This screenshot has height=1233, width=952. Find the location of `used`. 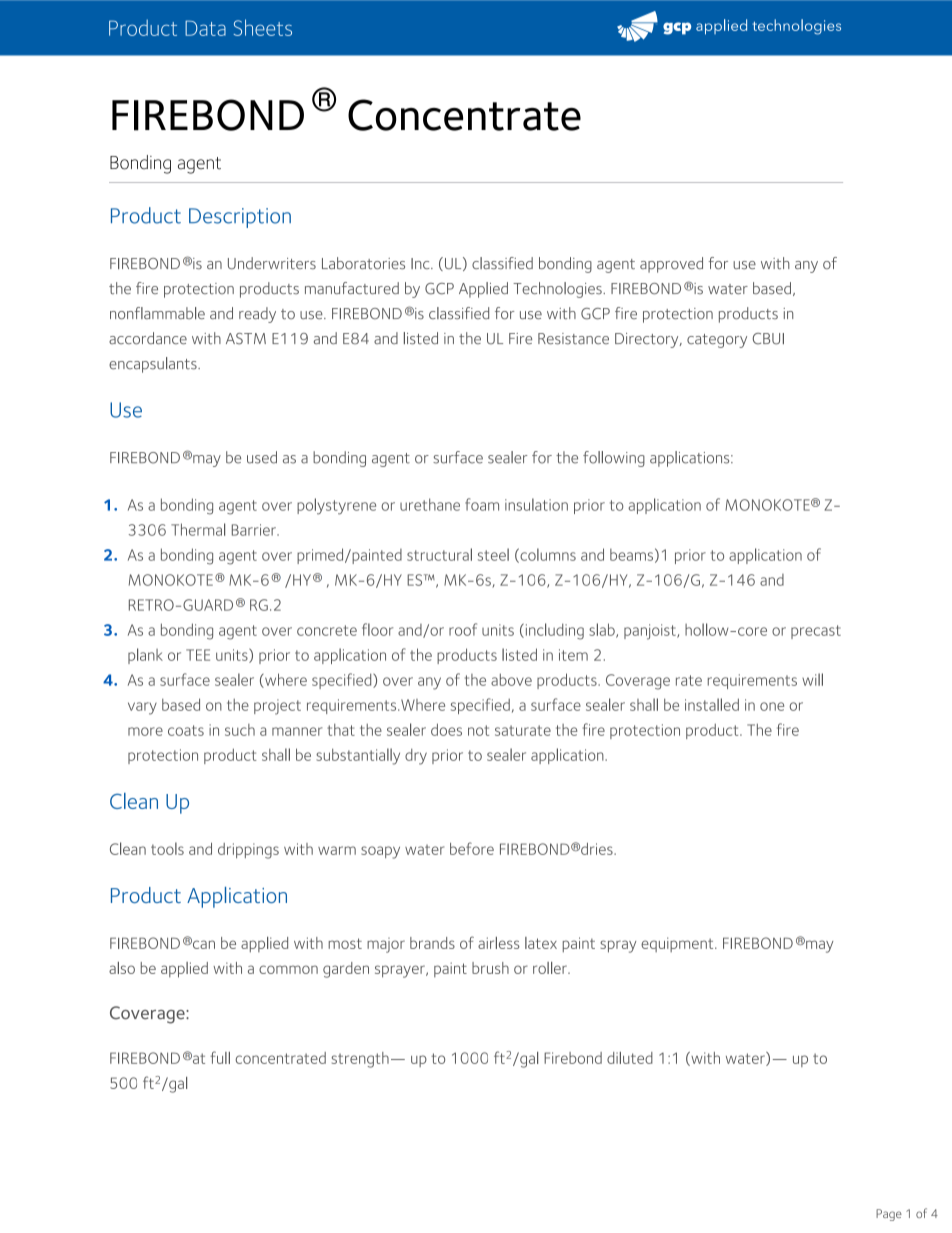

used is located at coordinates (262, 457).
